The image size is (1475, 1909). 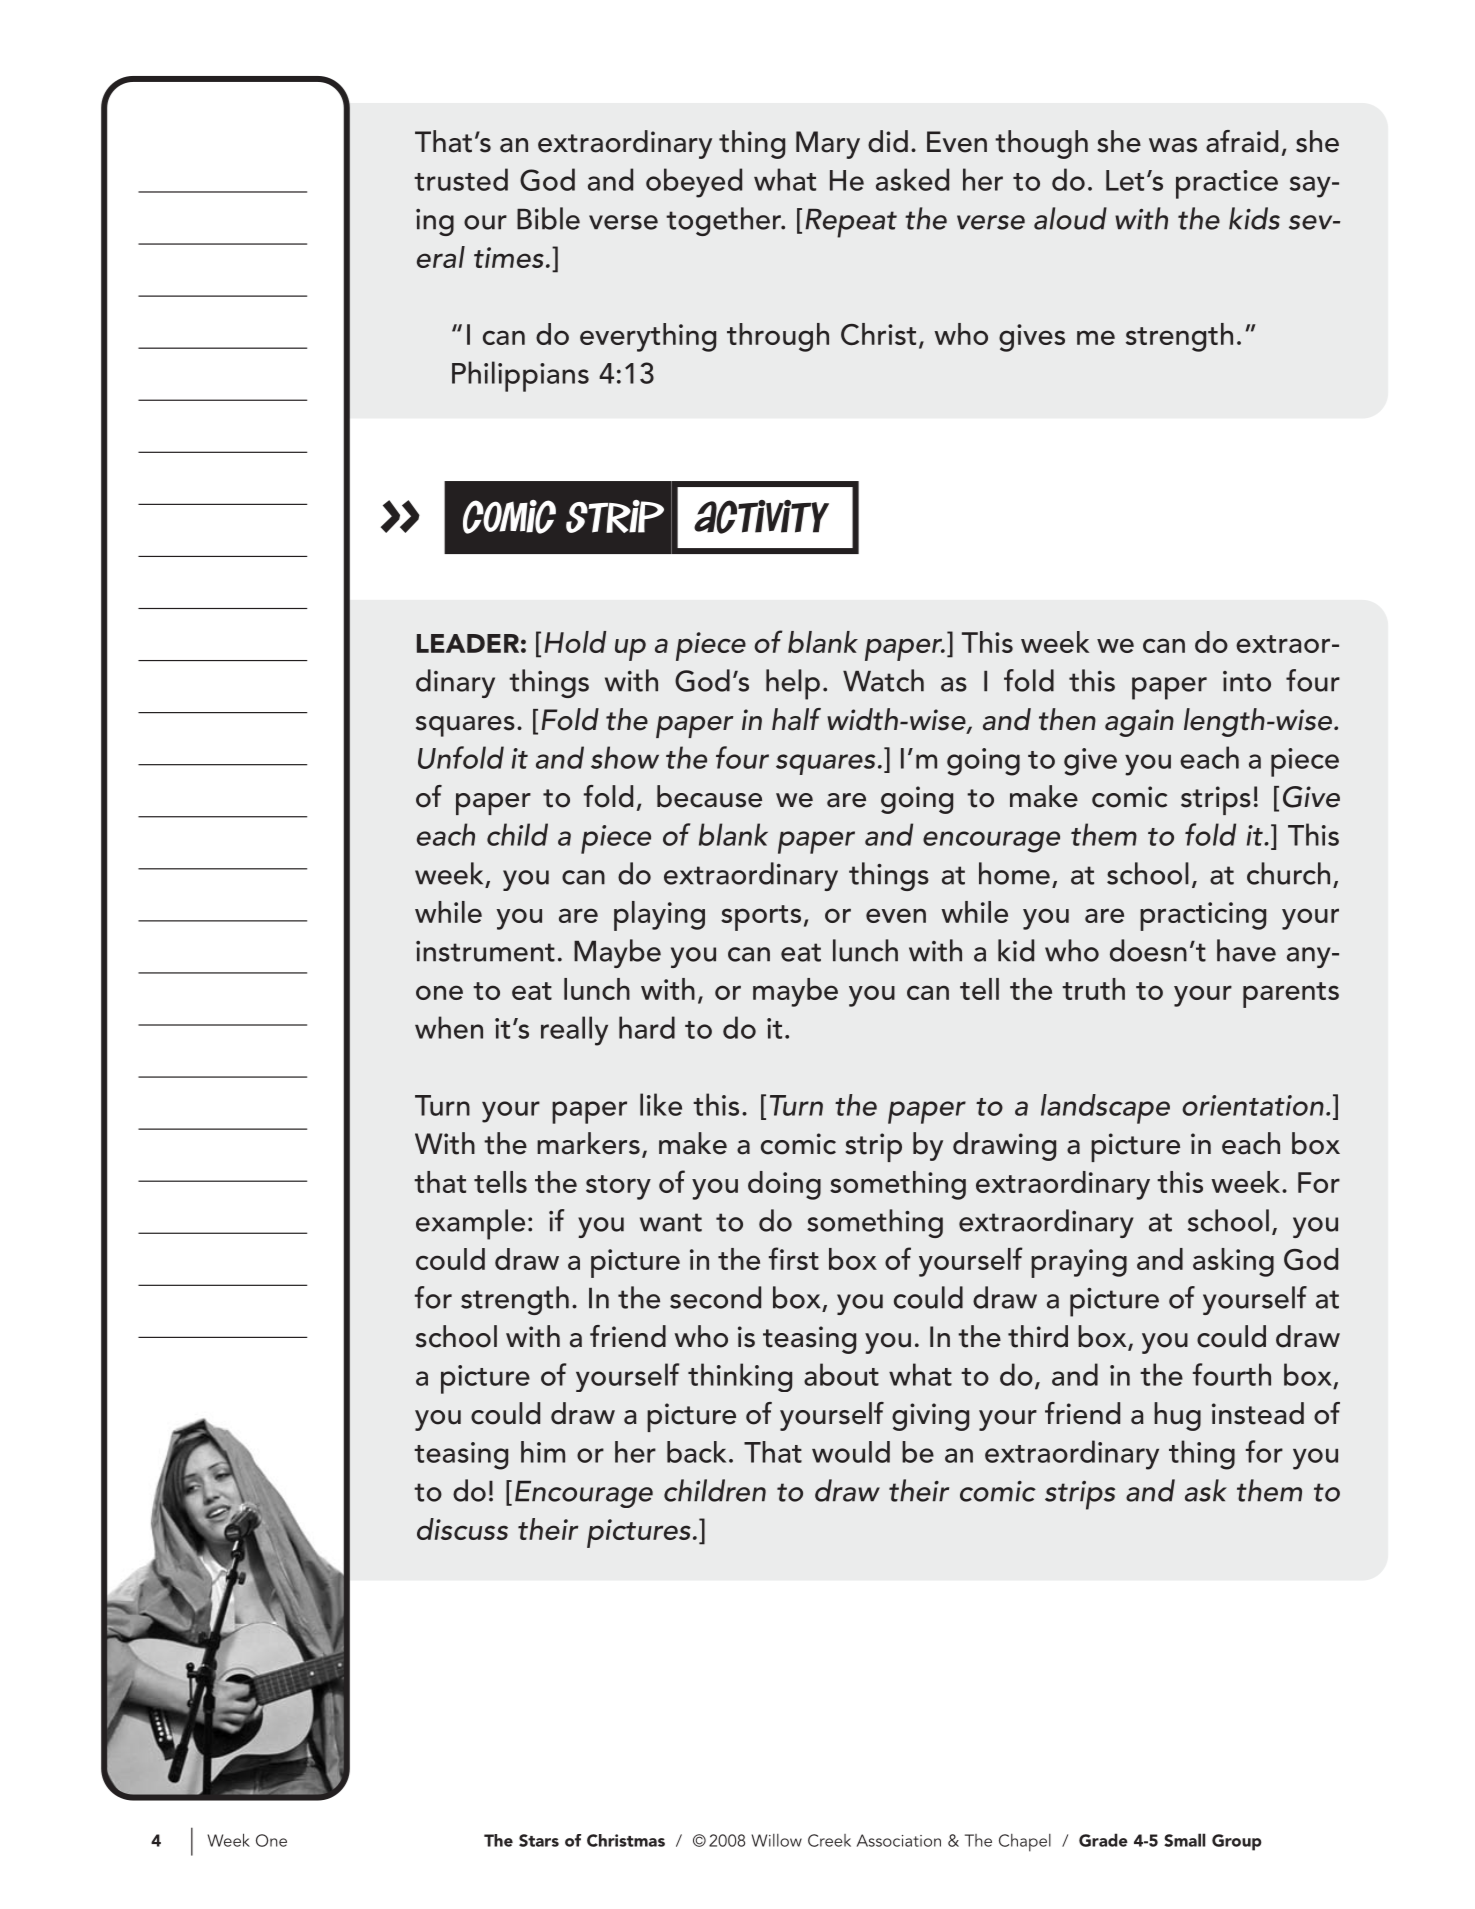 What do you see at coordinates (548, 218) in the screenshot?
I see `Bible` at bounding box center [548, 218].
